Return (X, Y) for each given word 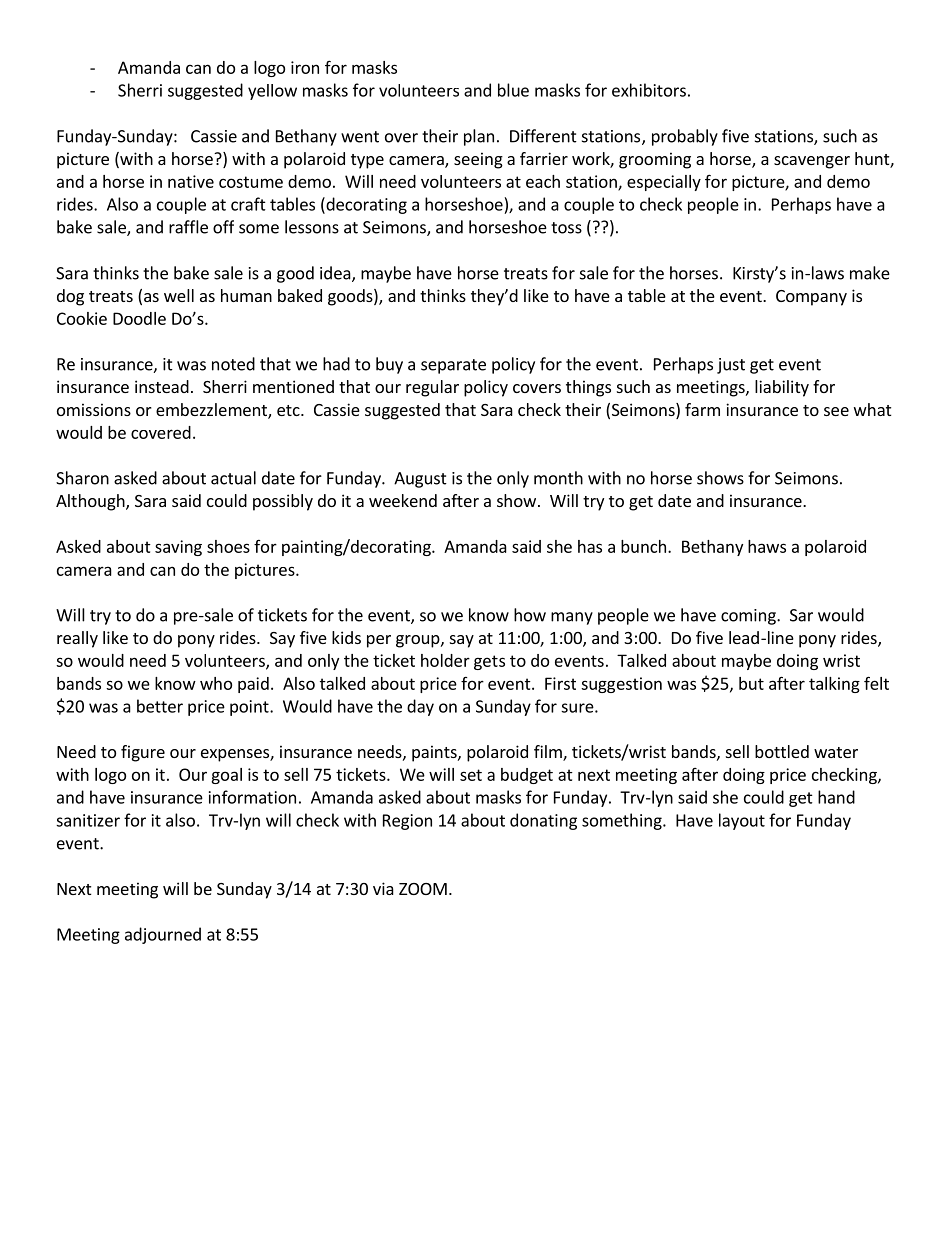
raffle (188, 227)
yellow (272, 92)
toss (566, 228)
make (870, 273)
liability (782, 388)
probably (685, 137)
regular (432, 388)
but (751, 683)
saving (178, 548)
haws (767, 546)
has (590, 546)
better (160, 706)
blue (513, 90)
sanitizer (88, 820)
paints (435, 753)
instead (162, 386)
